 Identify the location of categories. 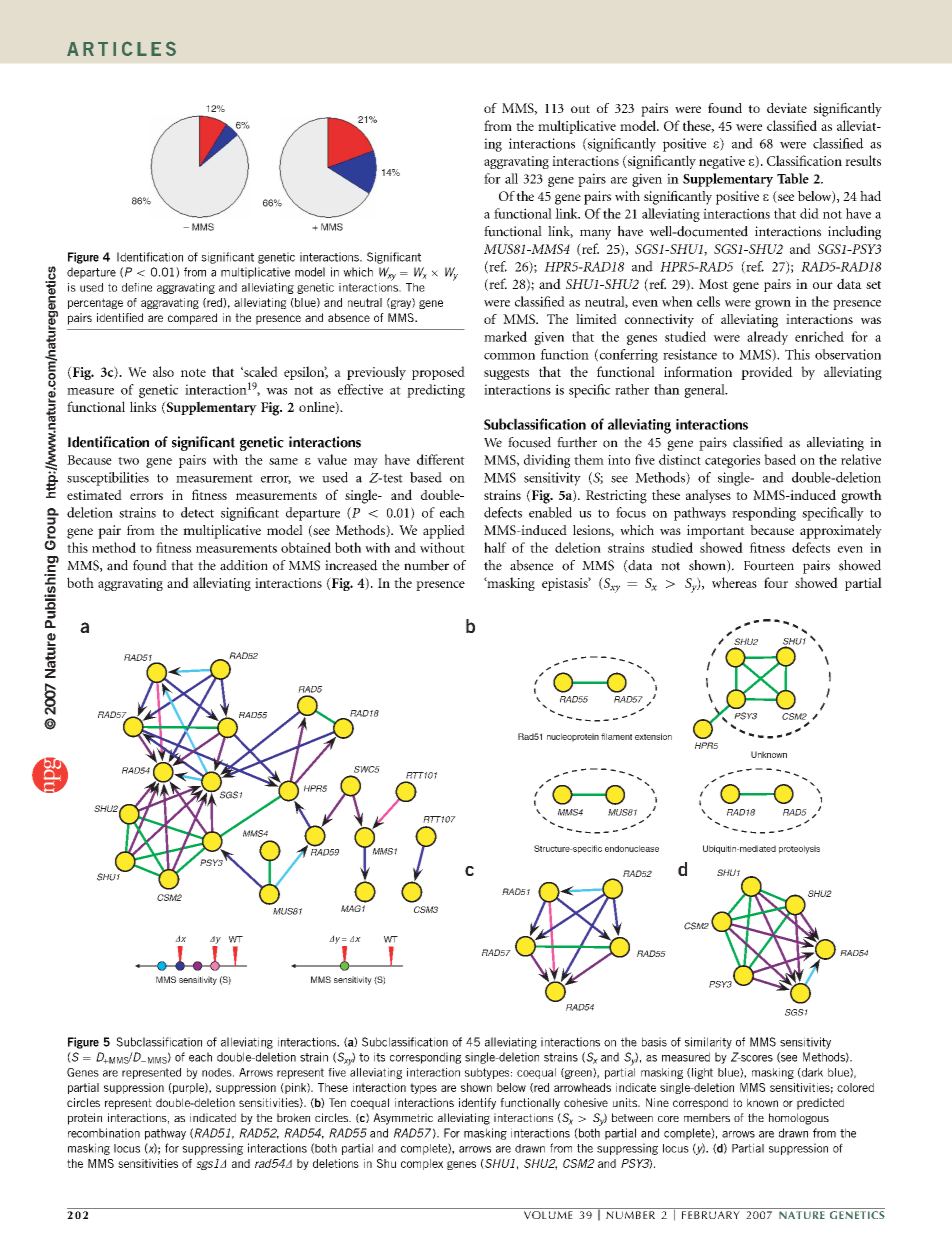
(732, 461).
